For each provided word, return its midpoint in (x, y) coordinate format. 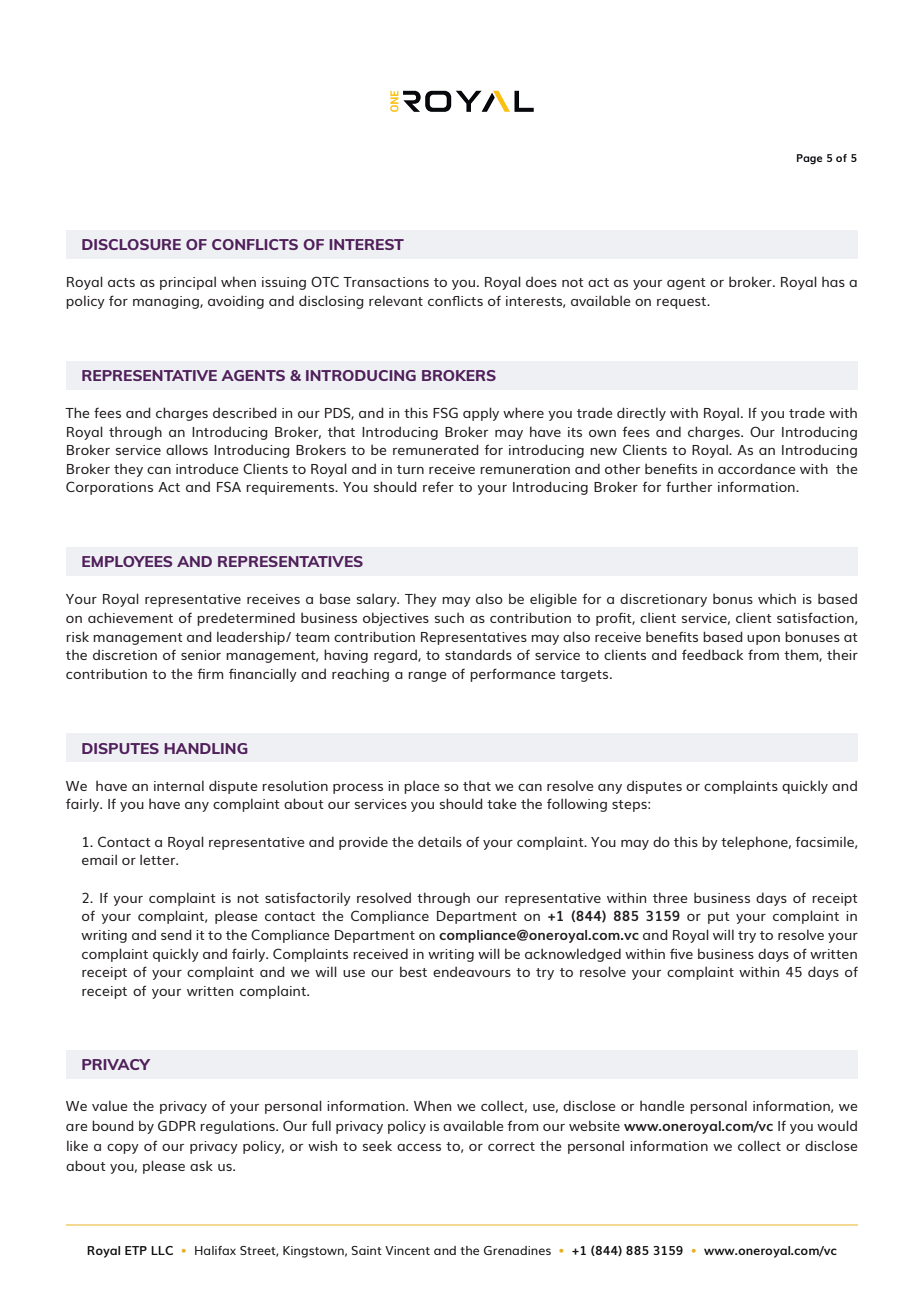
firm (210, 673)
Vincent (407, 1250)
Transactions (386, 282)
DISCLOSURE (131, 244)
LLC (162, 1250)
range (427, 677)
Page (809, 159)
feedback (712, 654)
